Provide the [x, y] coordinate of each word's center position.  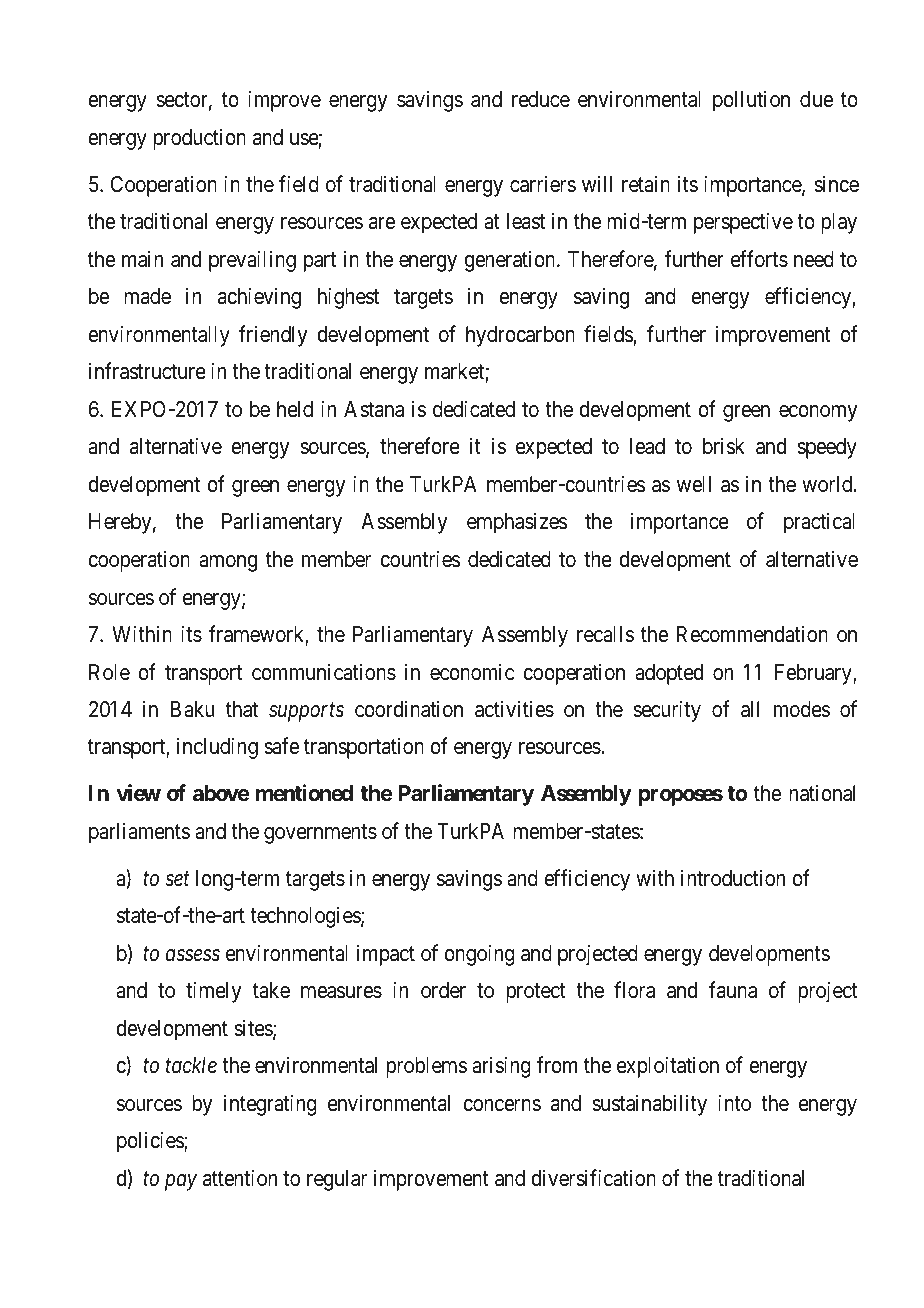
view [138, 792]
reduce [541, 99]
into [734, 1102]
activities [514, 709]
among [228, 563]
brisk [724, 446]
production [199, 139]
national [822, 793]
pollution [751, 101]
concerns [502, 1105]
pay [181, 1182]
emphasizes [517, 523]
